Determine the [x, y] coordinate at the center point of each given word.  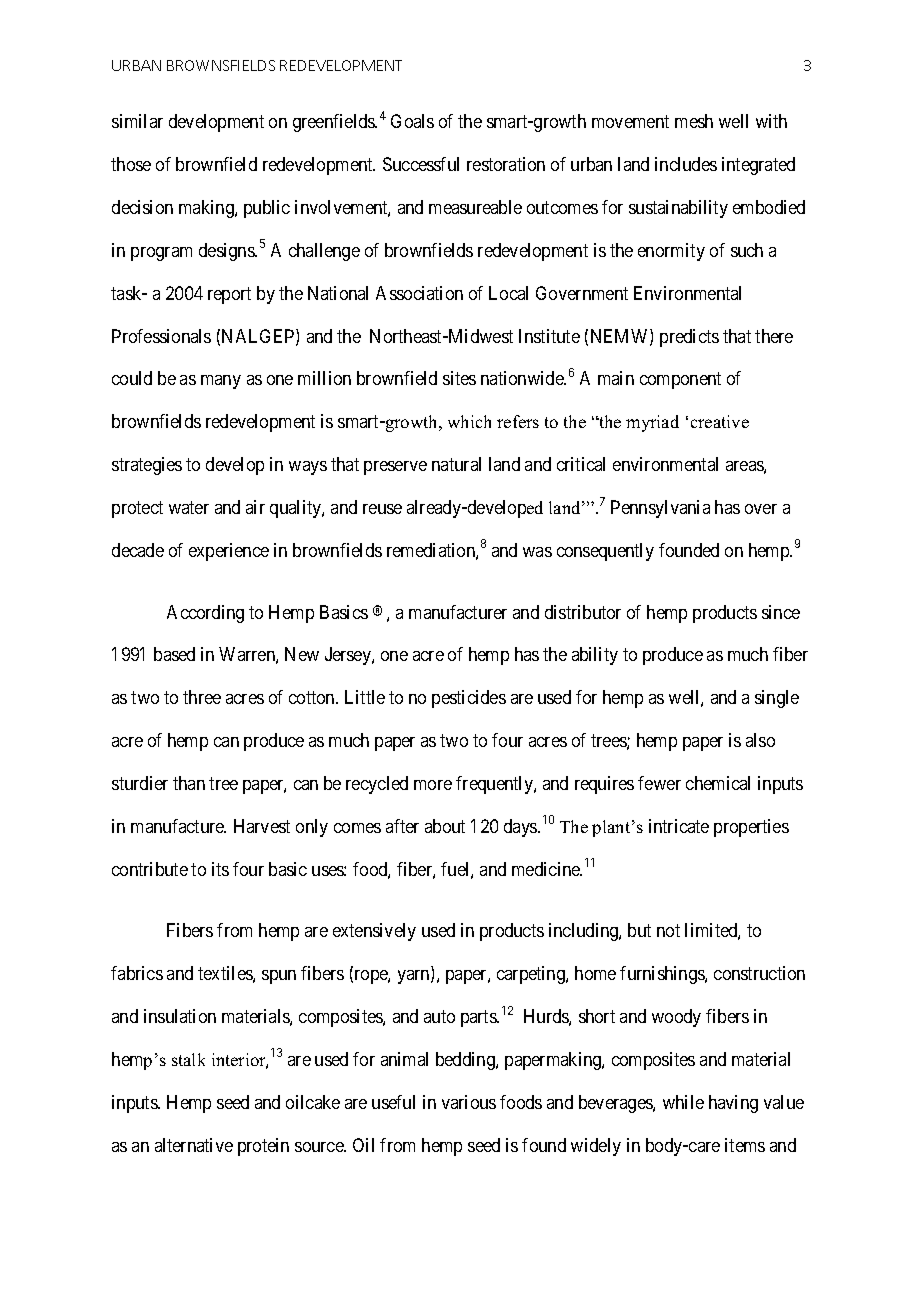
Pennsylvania [660, 509]
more [433, 785]
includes [686, 164]
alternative [194, 1145]
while [683, 1102]
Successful [421, 164]
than [189, 783]
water [189, 507]
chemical [718, 783]
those [131, 164]
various [469, 1102]
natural [456, 464]
